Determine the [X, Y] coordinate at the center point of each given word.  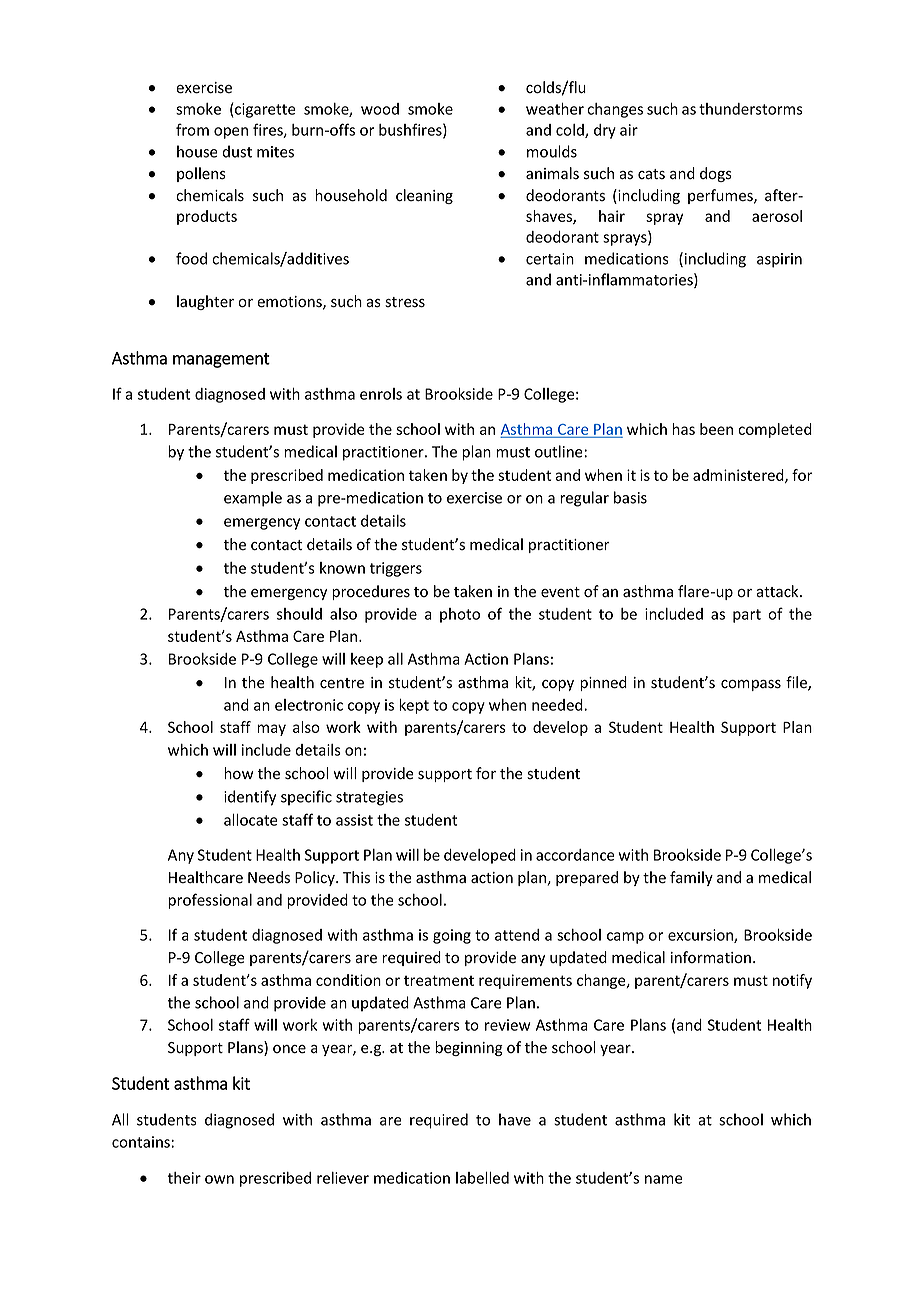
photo [460, 615]
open [231, 133]
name [664, 1179]
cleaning [424, 196]
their [184, 1178]
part [747, 616]
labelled [482, 1178]
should [299, 614]
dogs [716, 174]
